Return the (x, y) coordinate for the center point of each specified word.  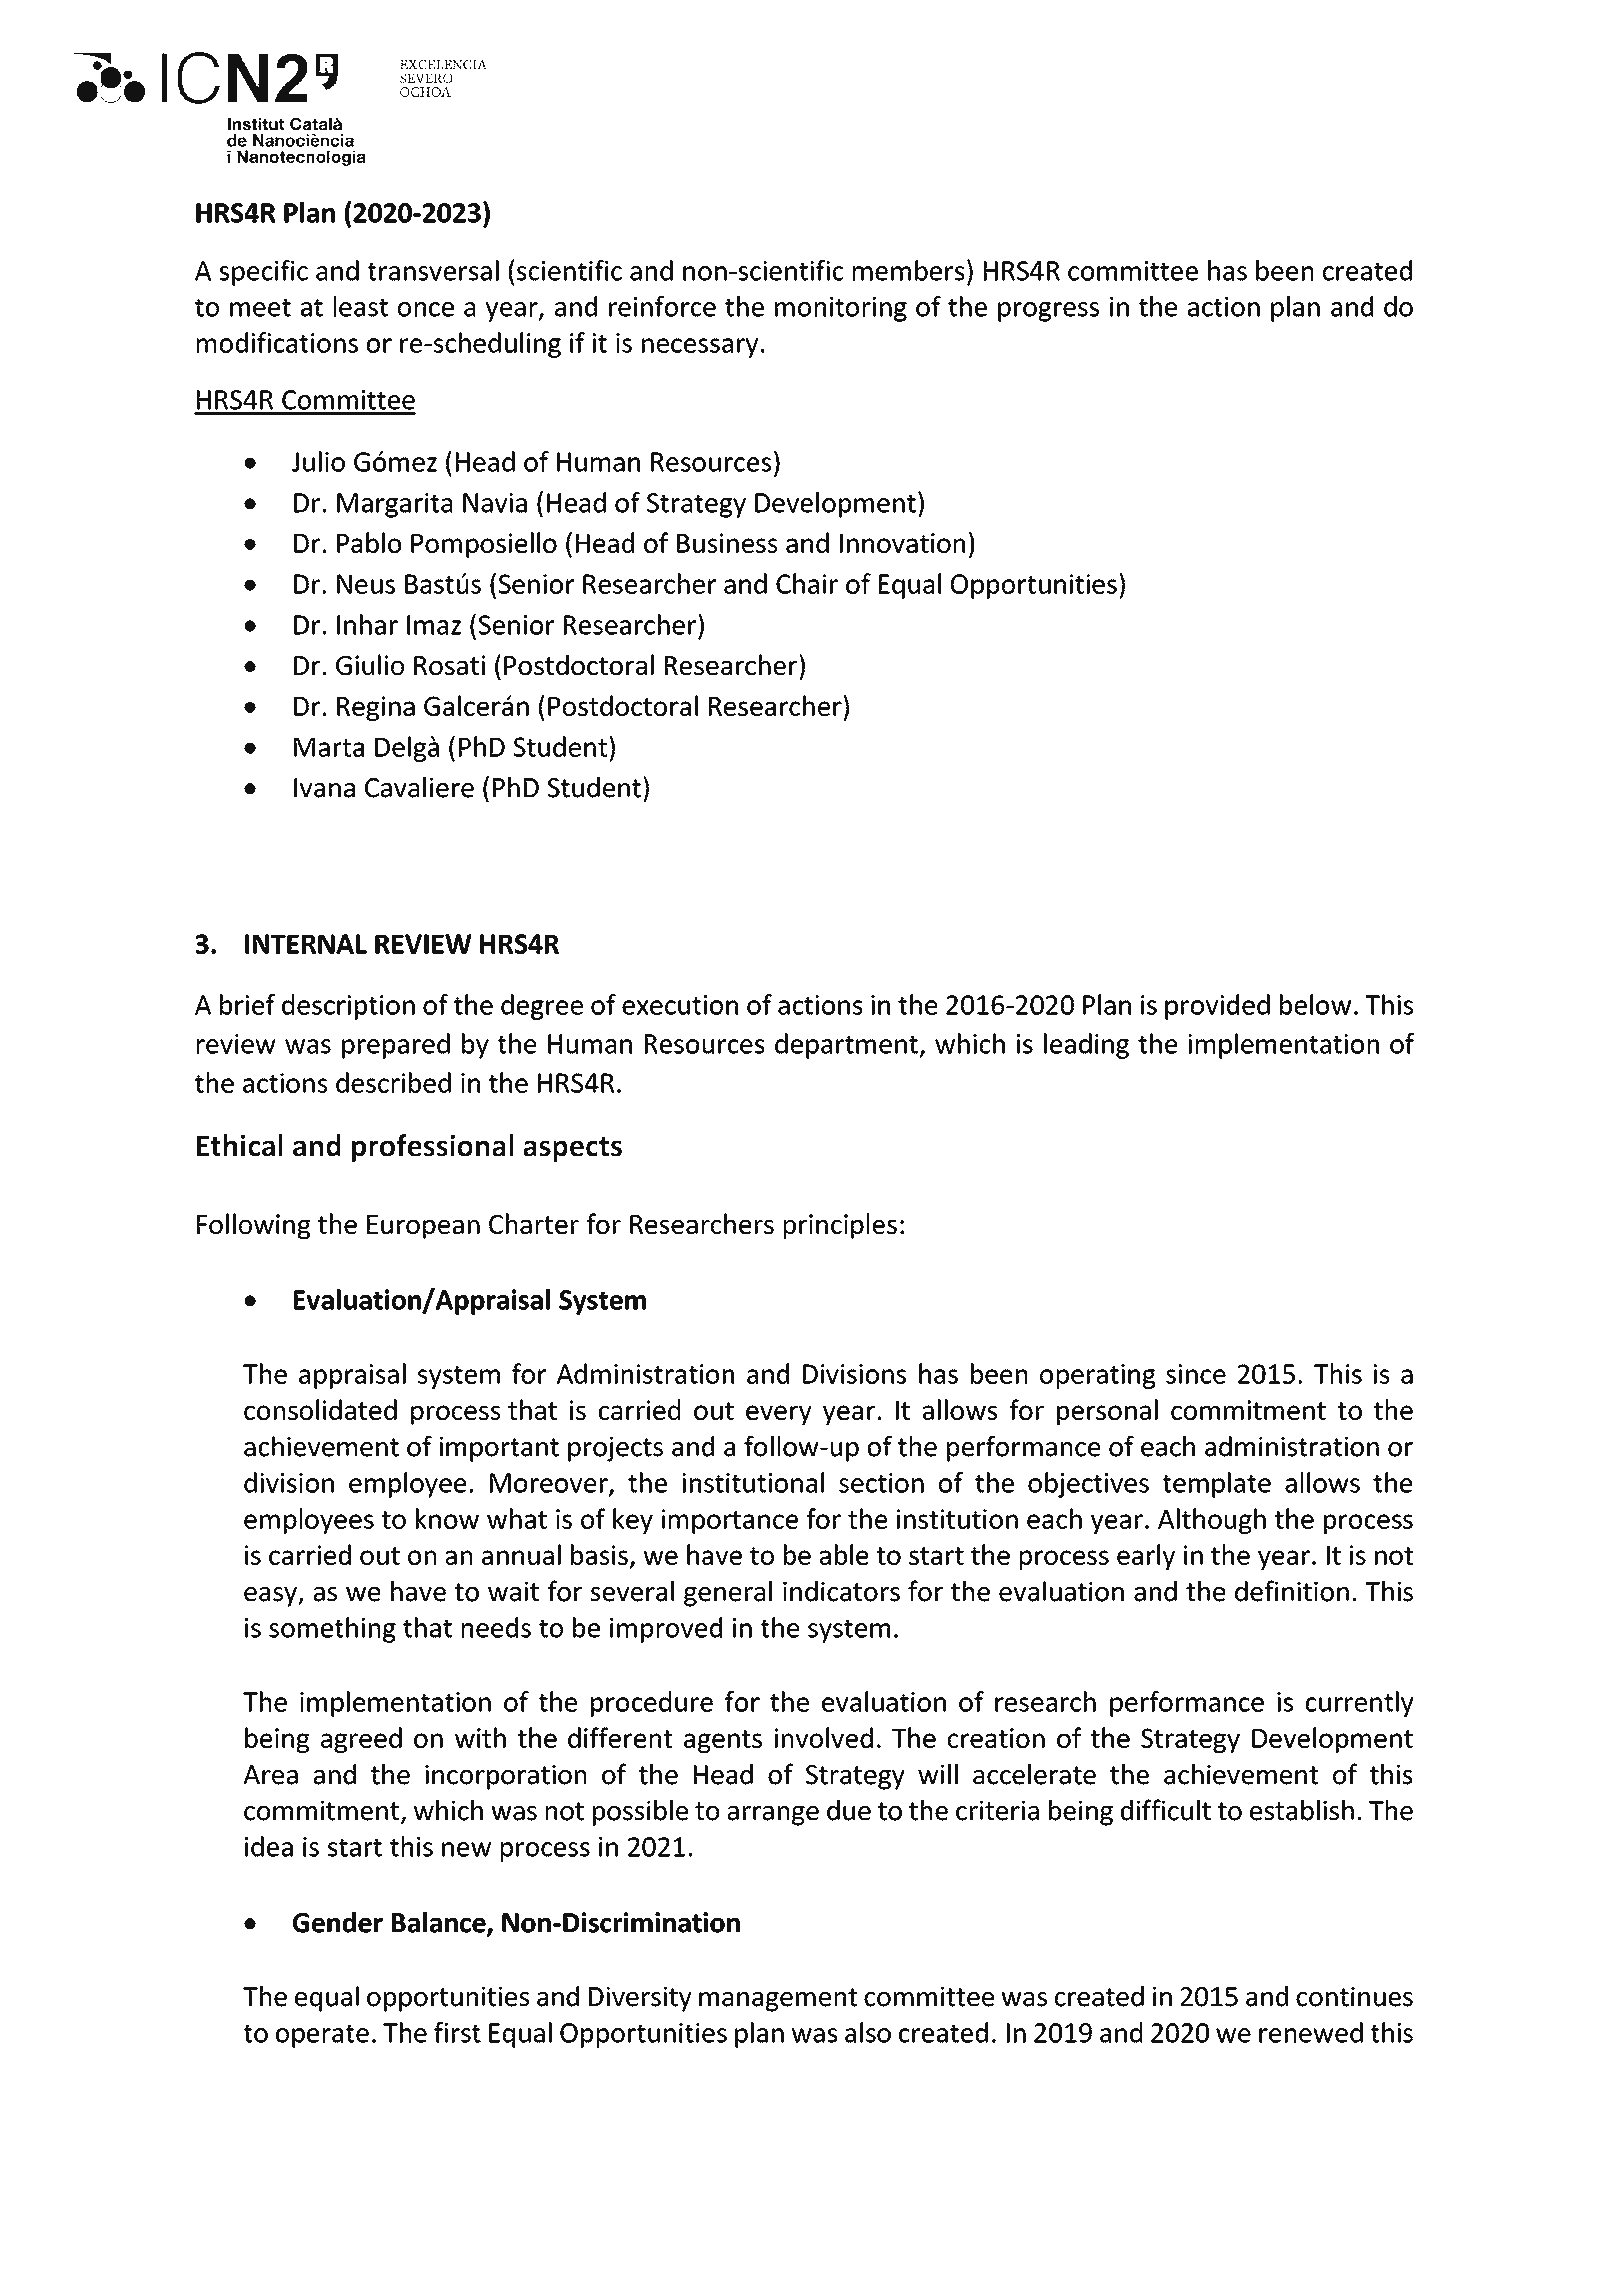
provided (1217, 1007)
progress (1048, 312)
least (361, 306)
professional (433, 1148)
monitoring (841, 309)
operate (322, 2036)
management (778, 2000)
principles (840, 1226)
